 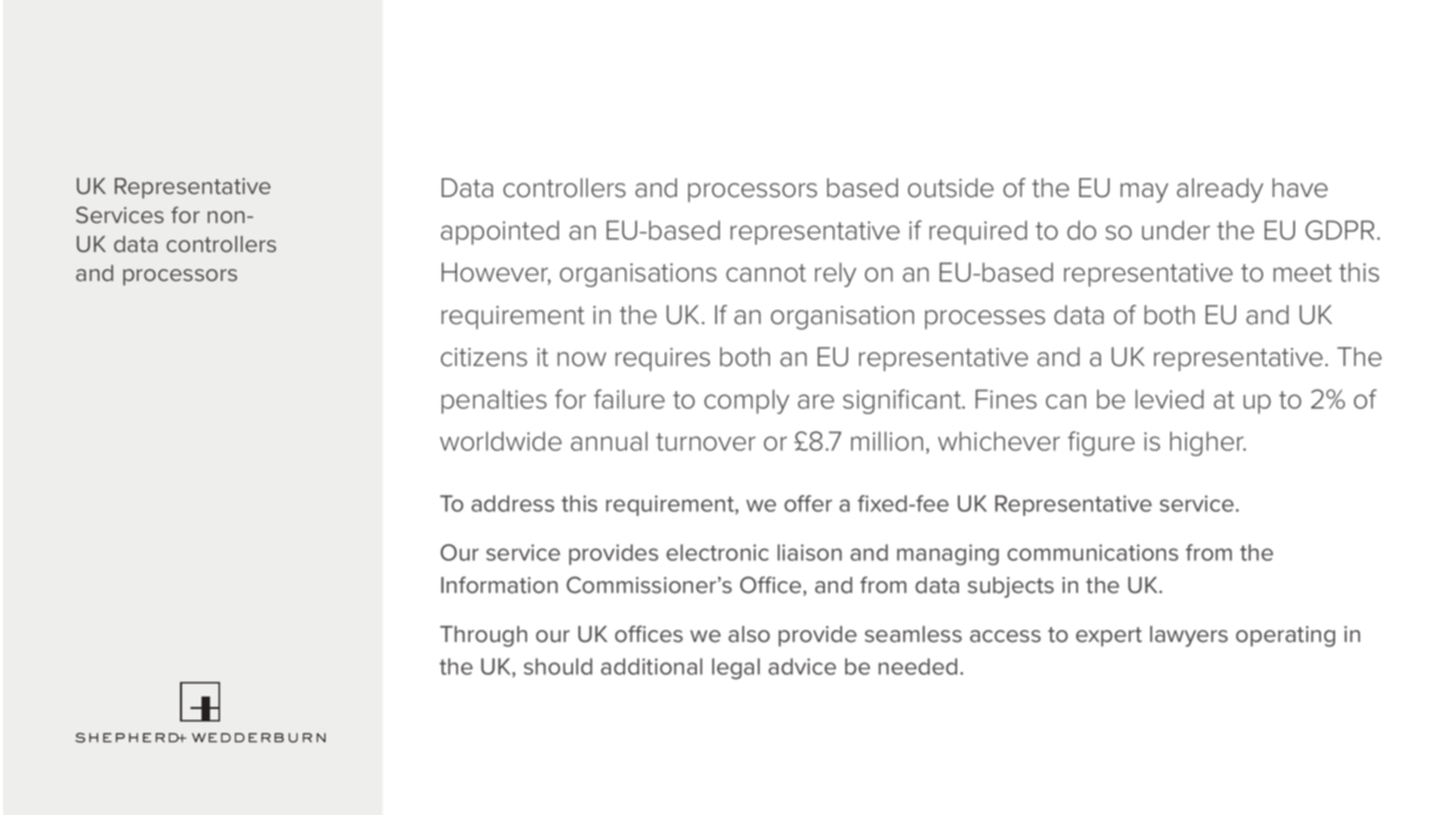 I want to click on now, so click(x=582, y=359).
